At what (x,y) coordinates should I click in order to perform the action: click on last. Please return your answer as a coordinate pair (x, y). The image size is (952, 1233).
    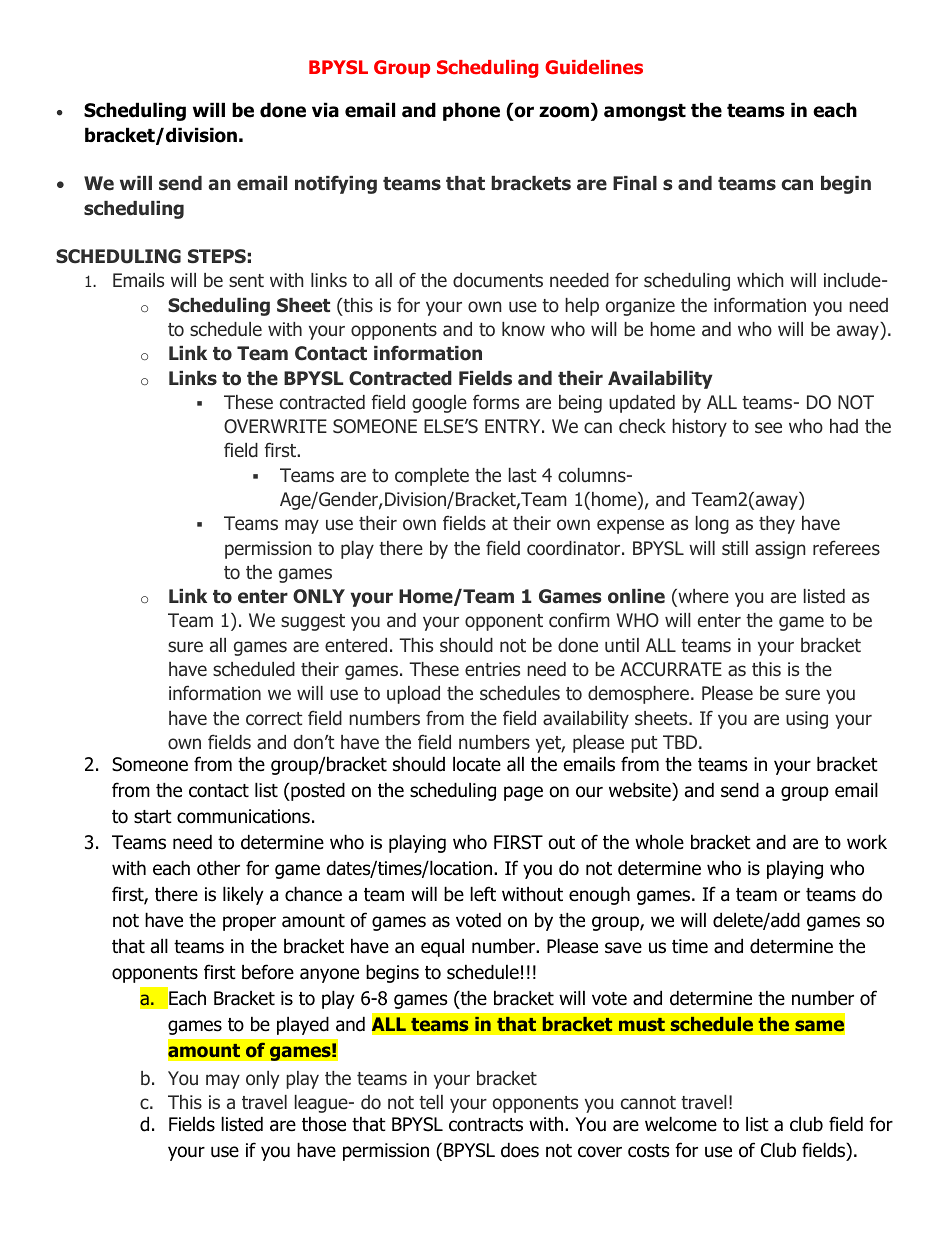
    Looking at the image, I should click on (522, 475).
